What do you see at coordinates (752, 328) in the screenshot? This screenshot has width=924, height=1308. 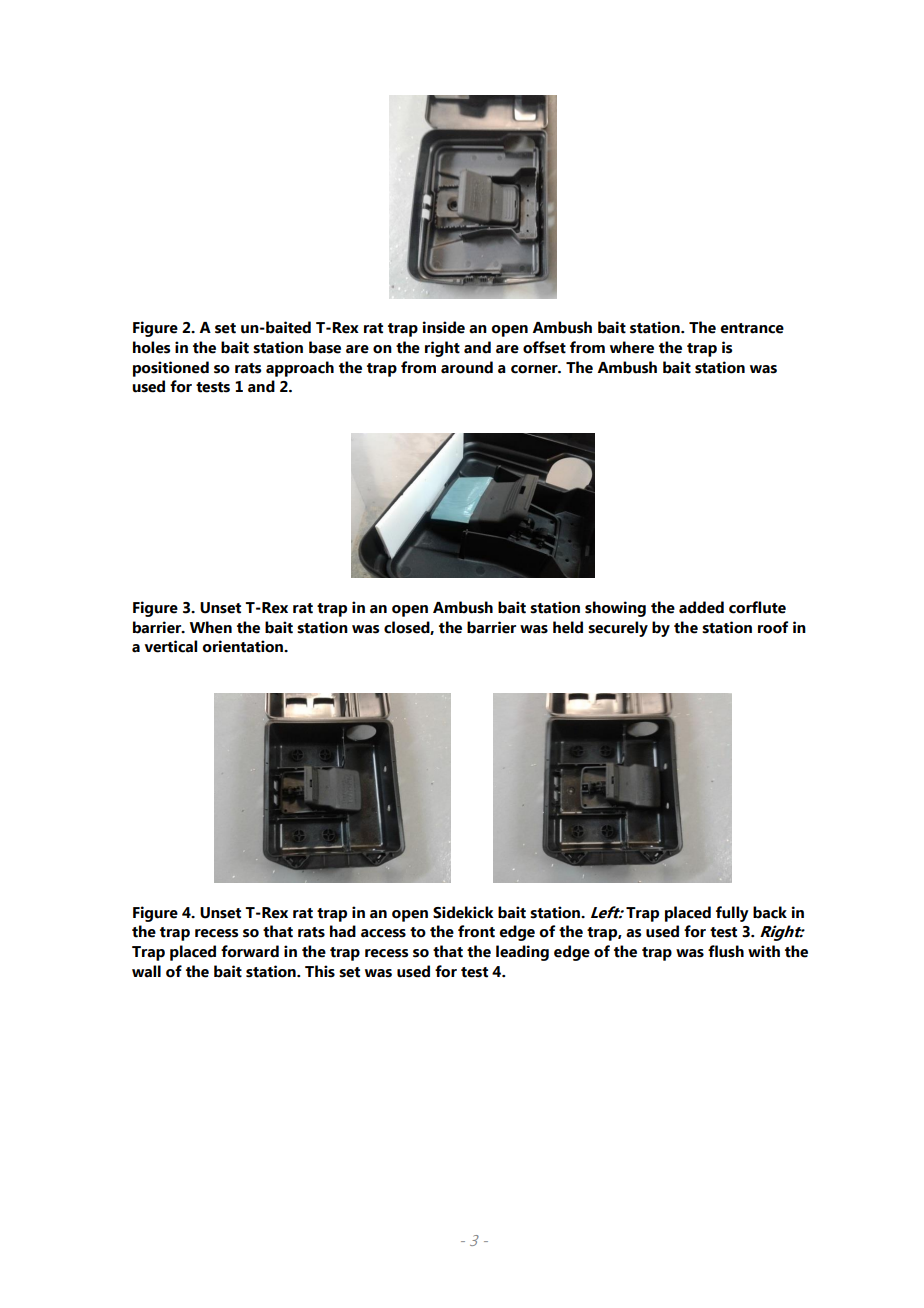 I see `entrance` at bounding box center [752, 328].
